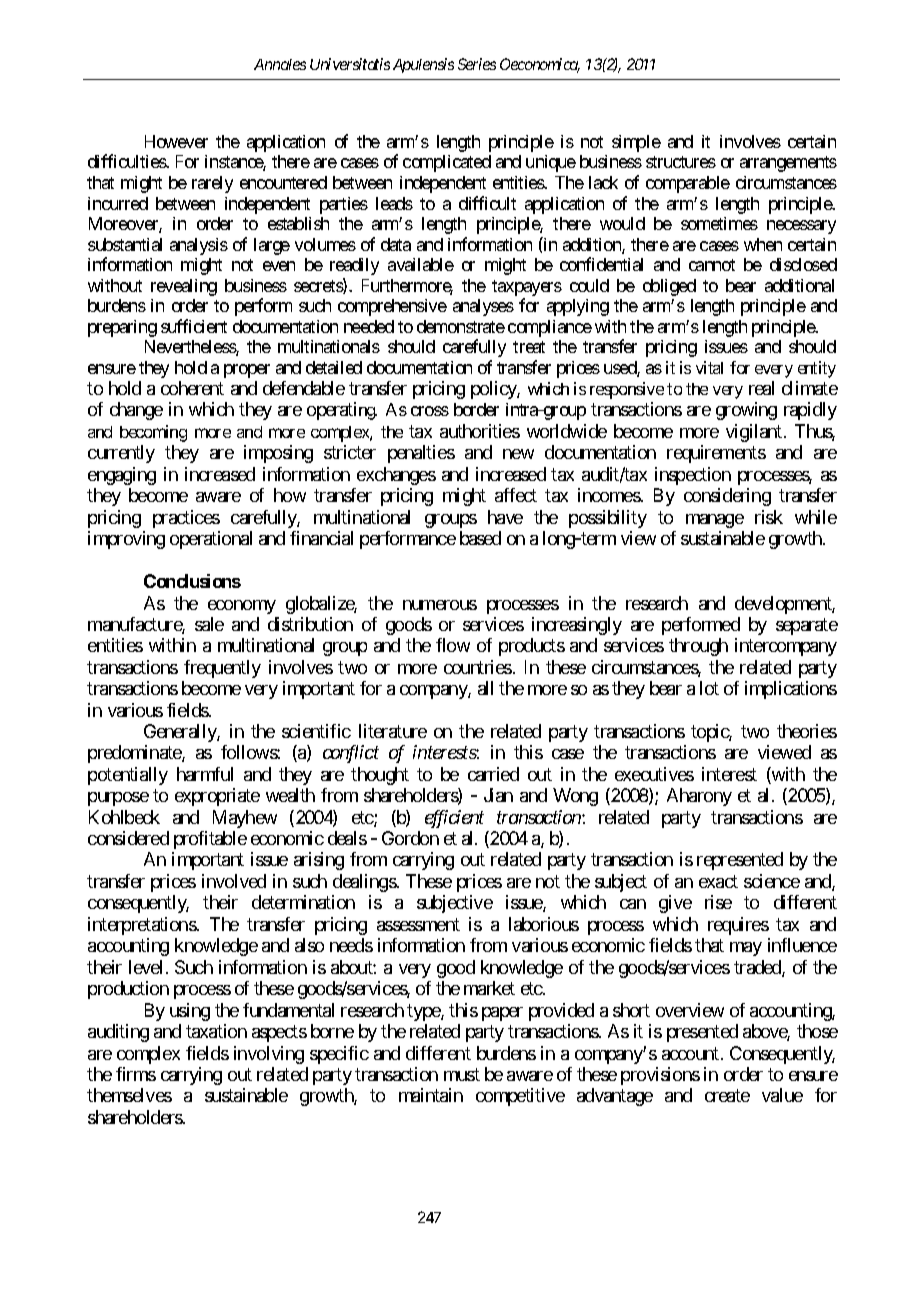  What do you see at coordinates (216, 1031) in the document?
I see `taxation` at bounding box center [216, 1031].
